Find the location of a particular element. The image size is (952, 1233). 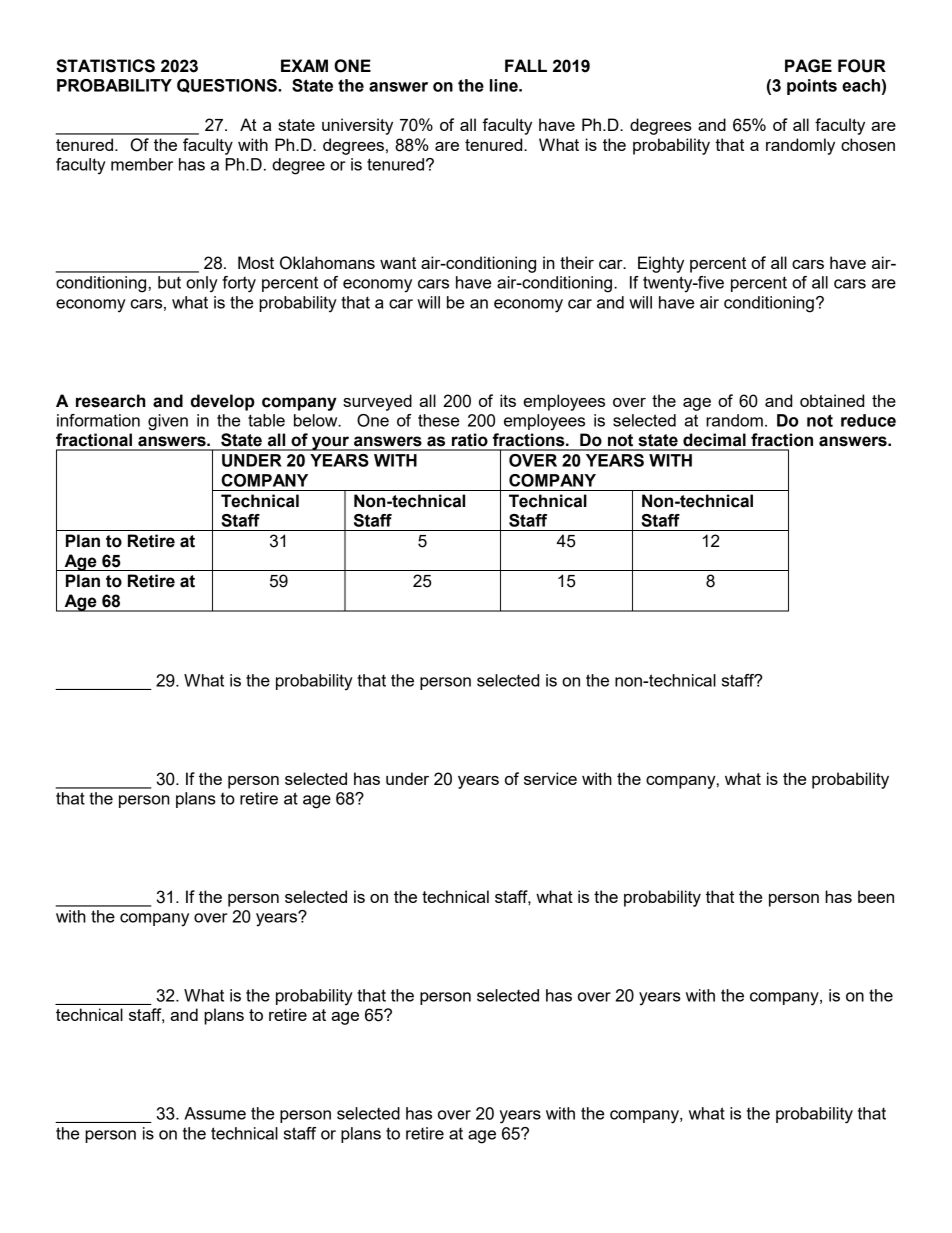

FALL is located at coordinates (526, 65).
